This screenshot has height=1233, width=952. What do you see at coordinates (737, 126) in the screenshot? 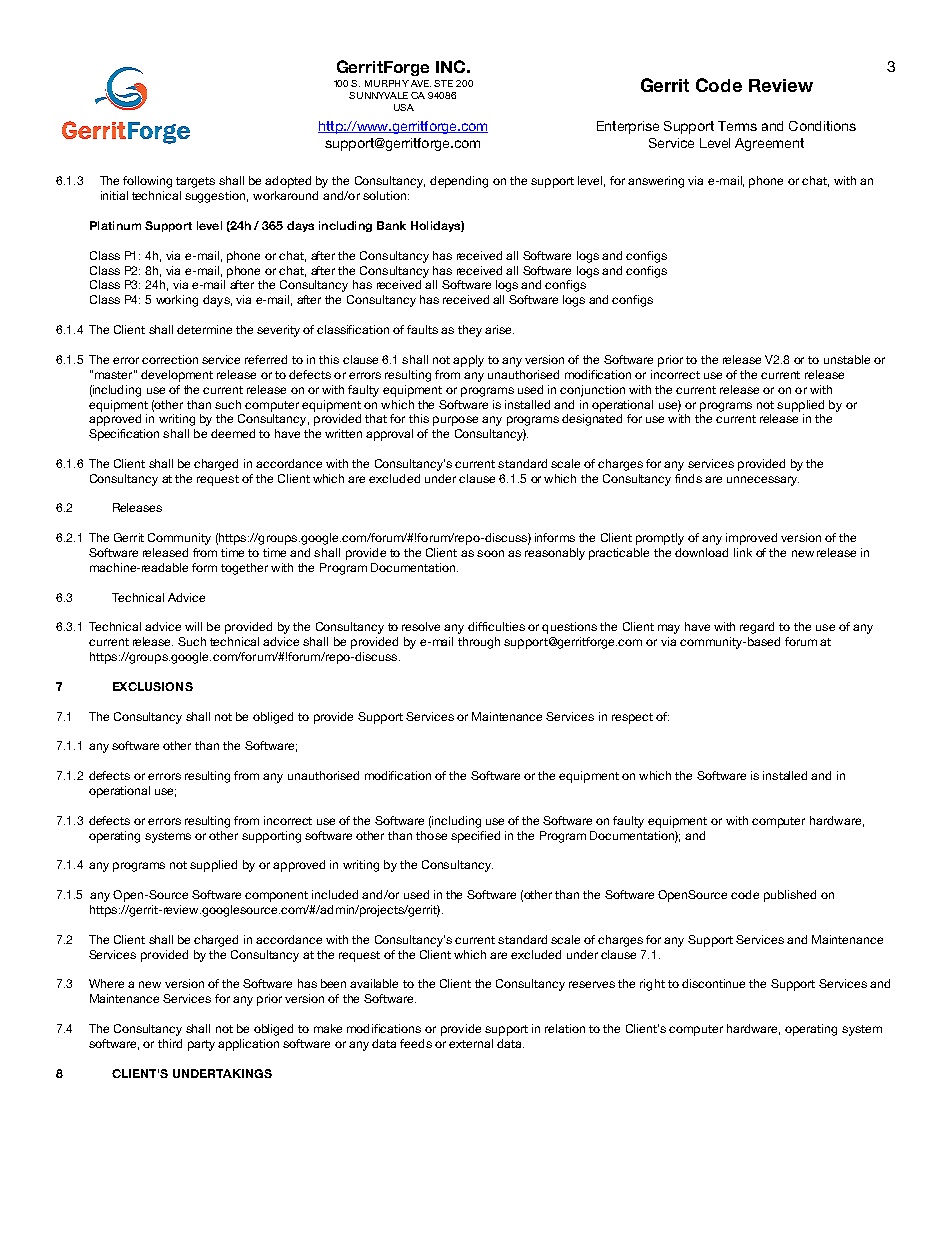
I see `Terms` at bounding box center [737, 126].
